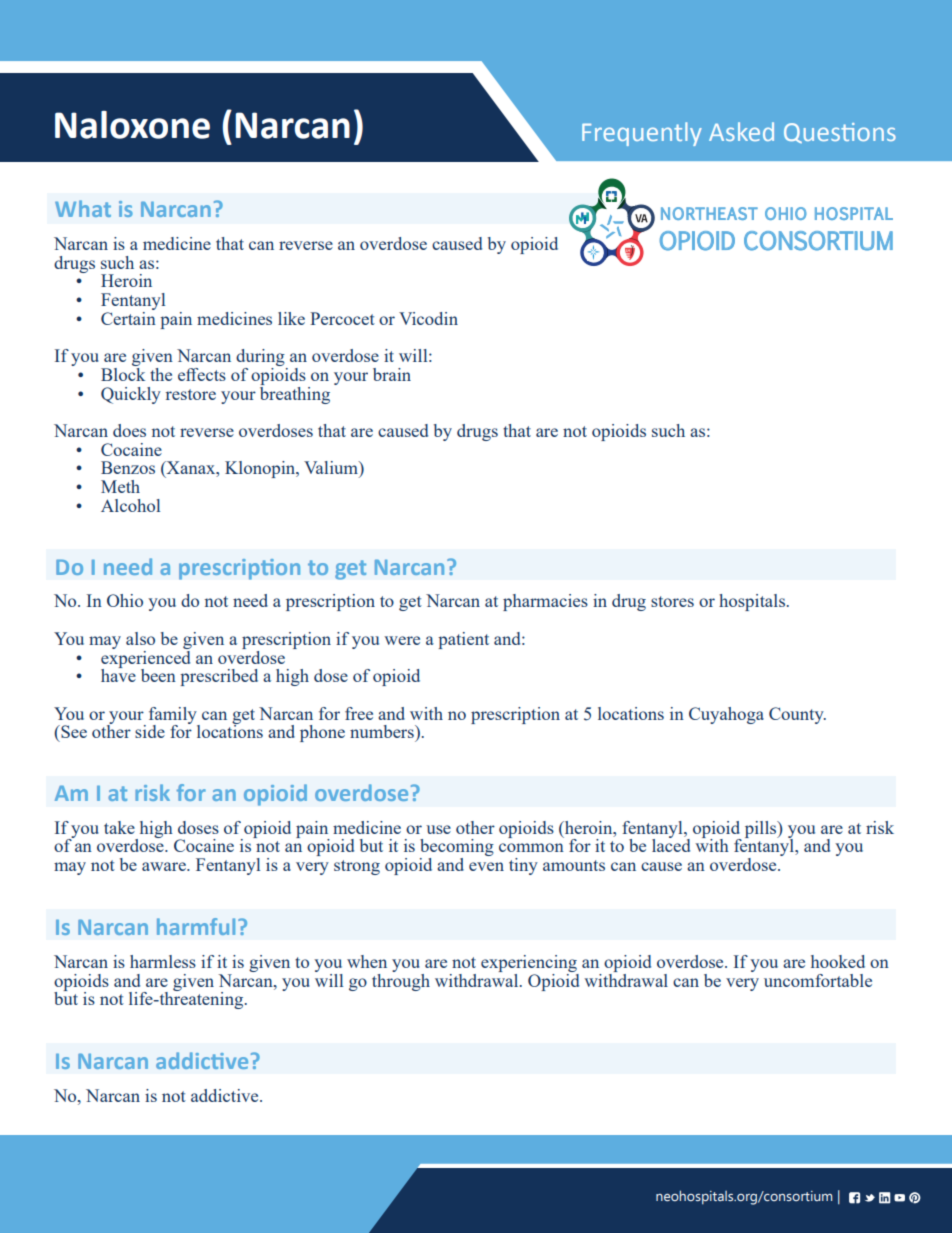 The image size is (952, 1233). What do you see at coordinates (130, 505) in the page?
I see `Alcohol` at bounding box center [130, 505].
